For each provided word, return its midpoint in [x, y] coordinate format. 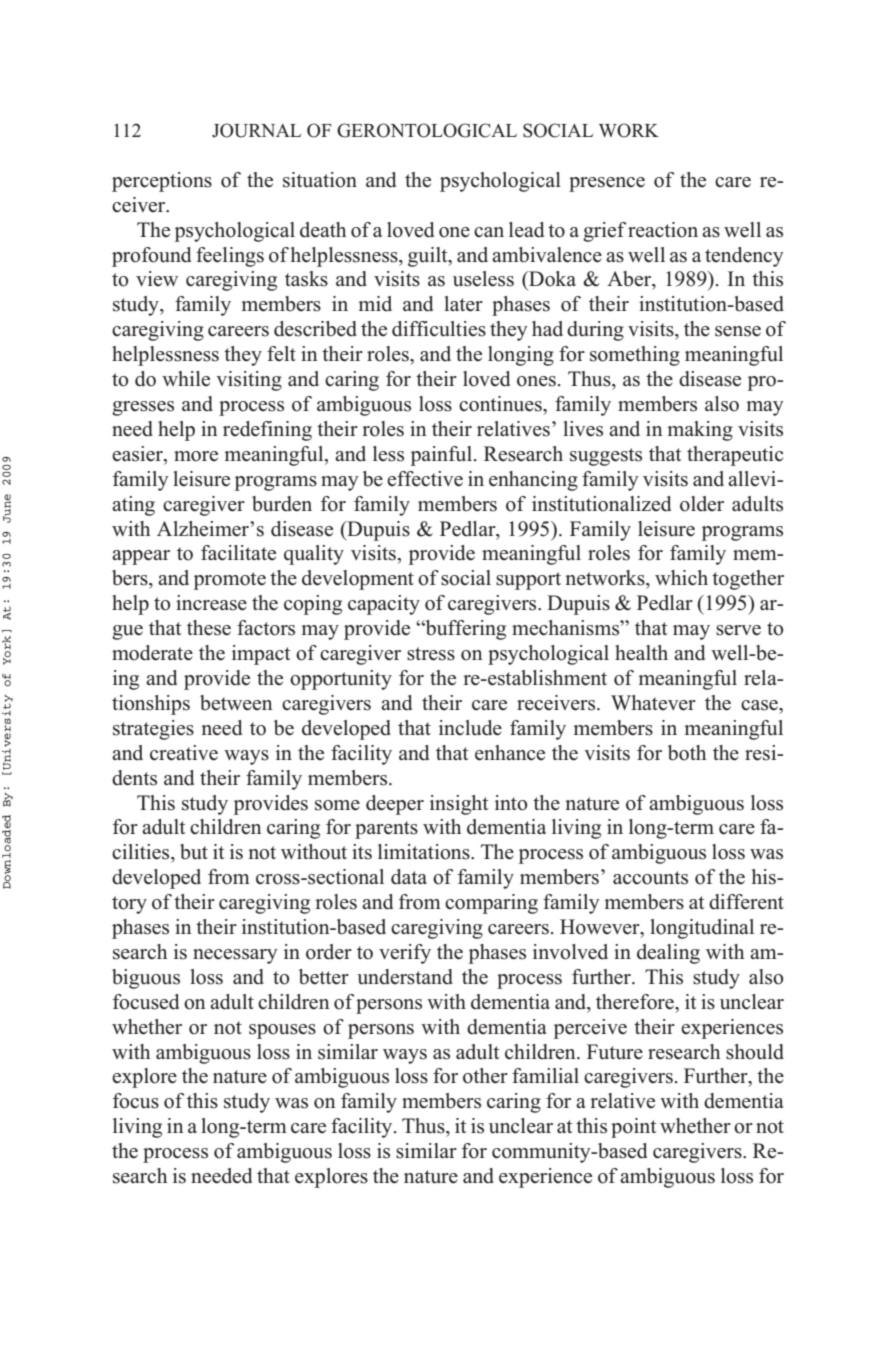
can [489, 232]
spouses [282, 1031]
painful [441, 456]
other [485, 1076]
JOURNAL [256, 130]
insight [459, 805]
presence [607, 184]
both [687, 753]
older [702, 504]
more [196, 456]
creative [184, 753]
